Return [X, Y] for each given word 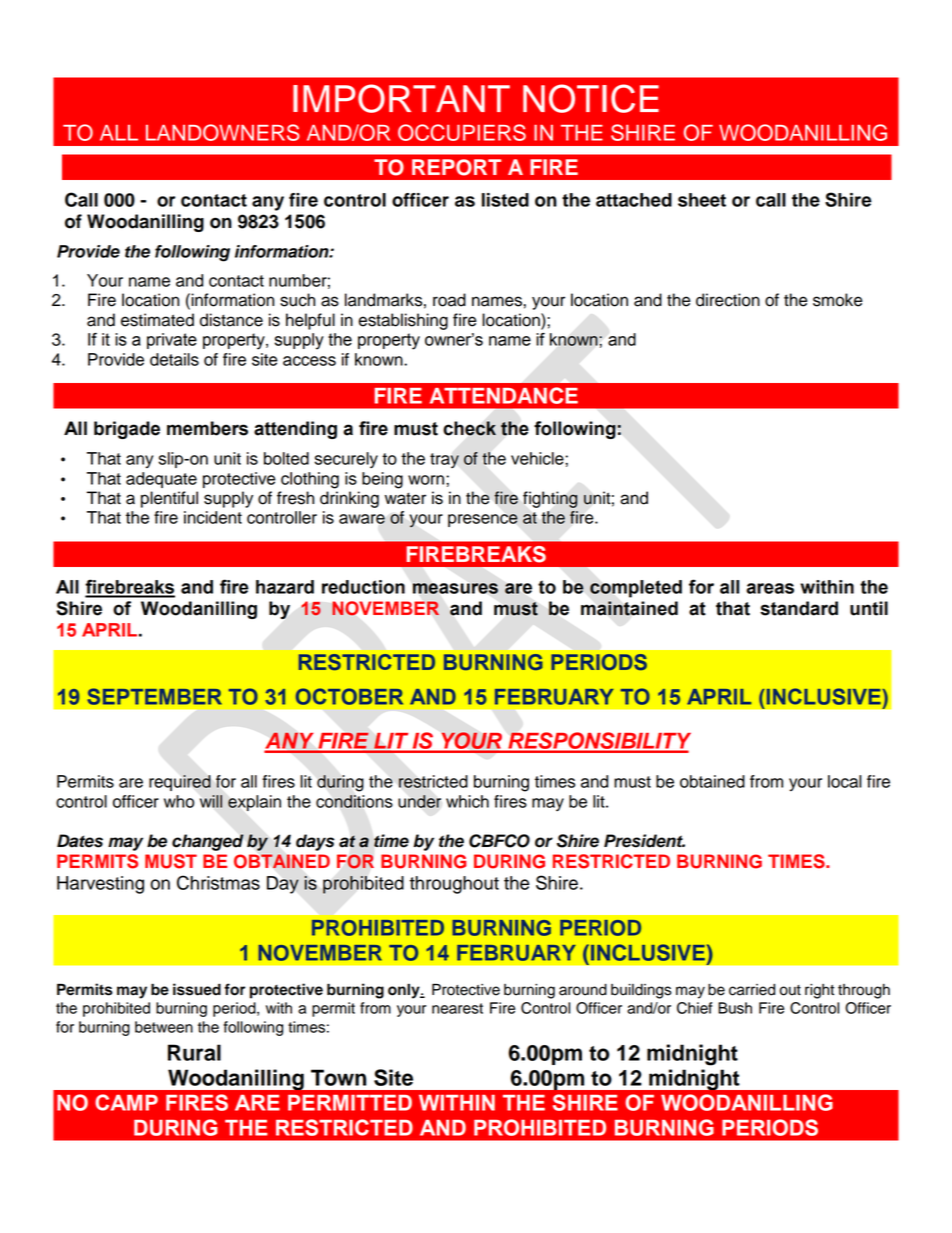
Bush [735, 1008]
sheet [702, 200]
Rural [194, 1052]
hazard [285, 587]
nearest [457, 1008]
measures [455, 588]
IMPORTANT [401, 98]
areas [770, 588]
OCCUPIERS [462, 132]
